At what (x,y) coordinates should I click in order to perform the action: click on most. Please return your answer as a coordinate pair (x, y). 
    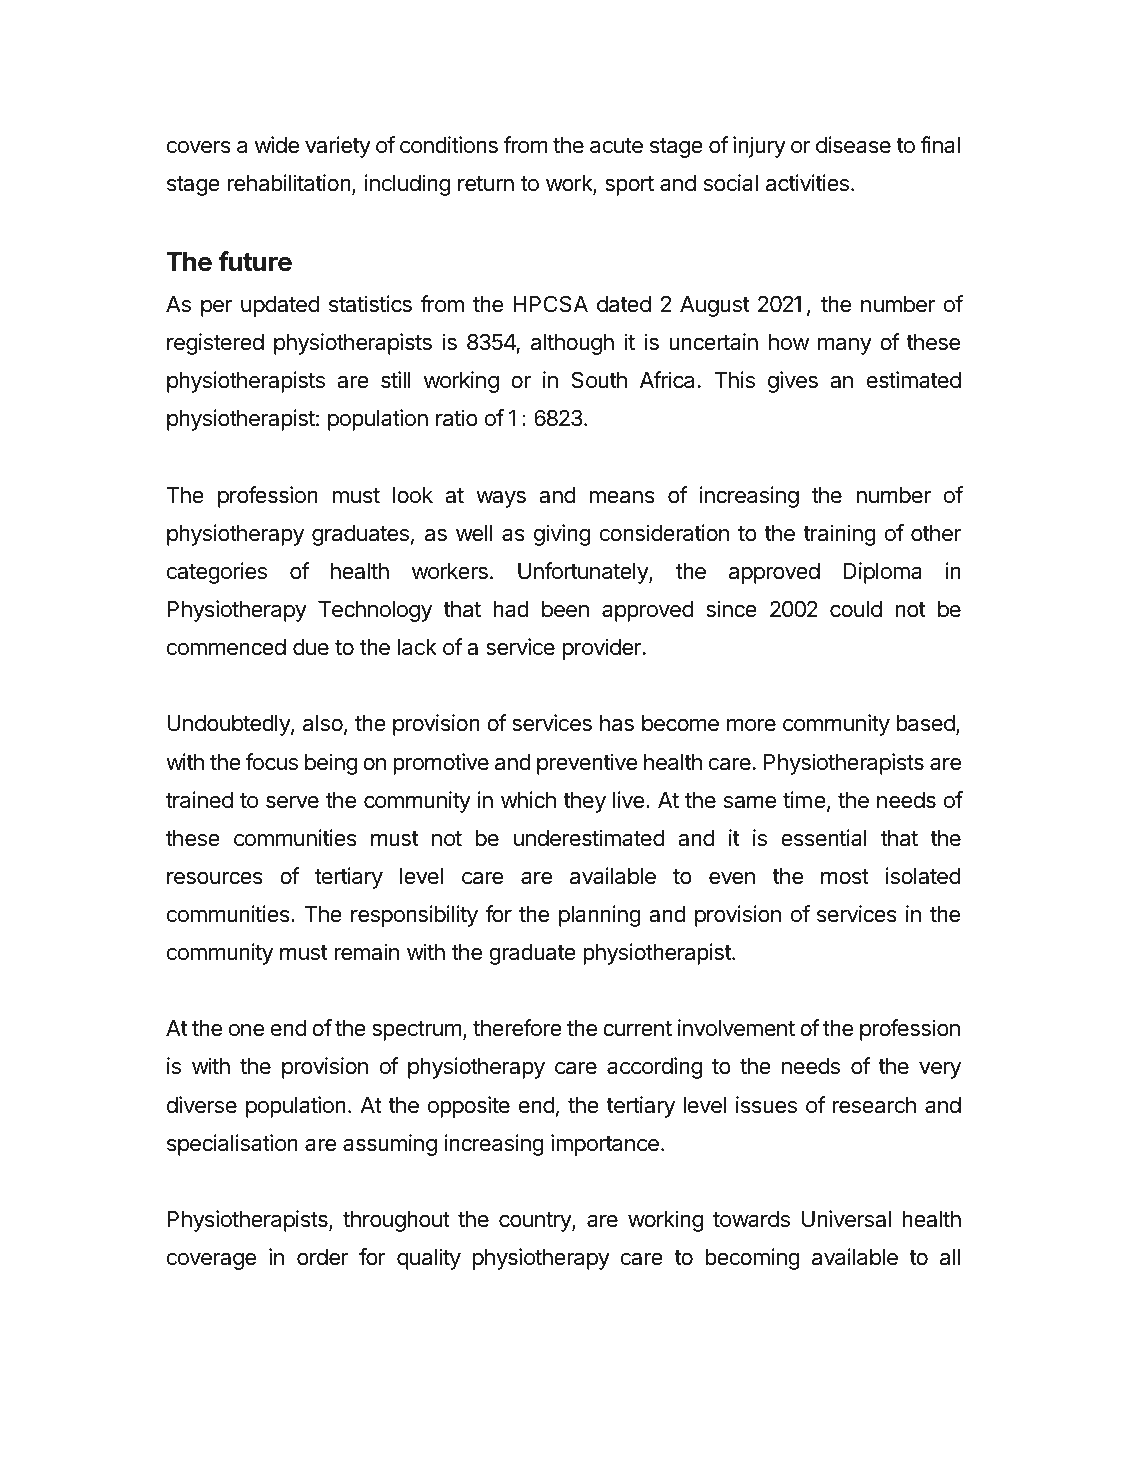
    Looking at the image, I should click on (845, 877).
